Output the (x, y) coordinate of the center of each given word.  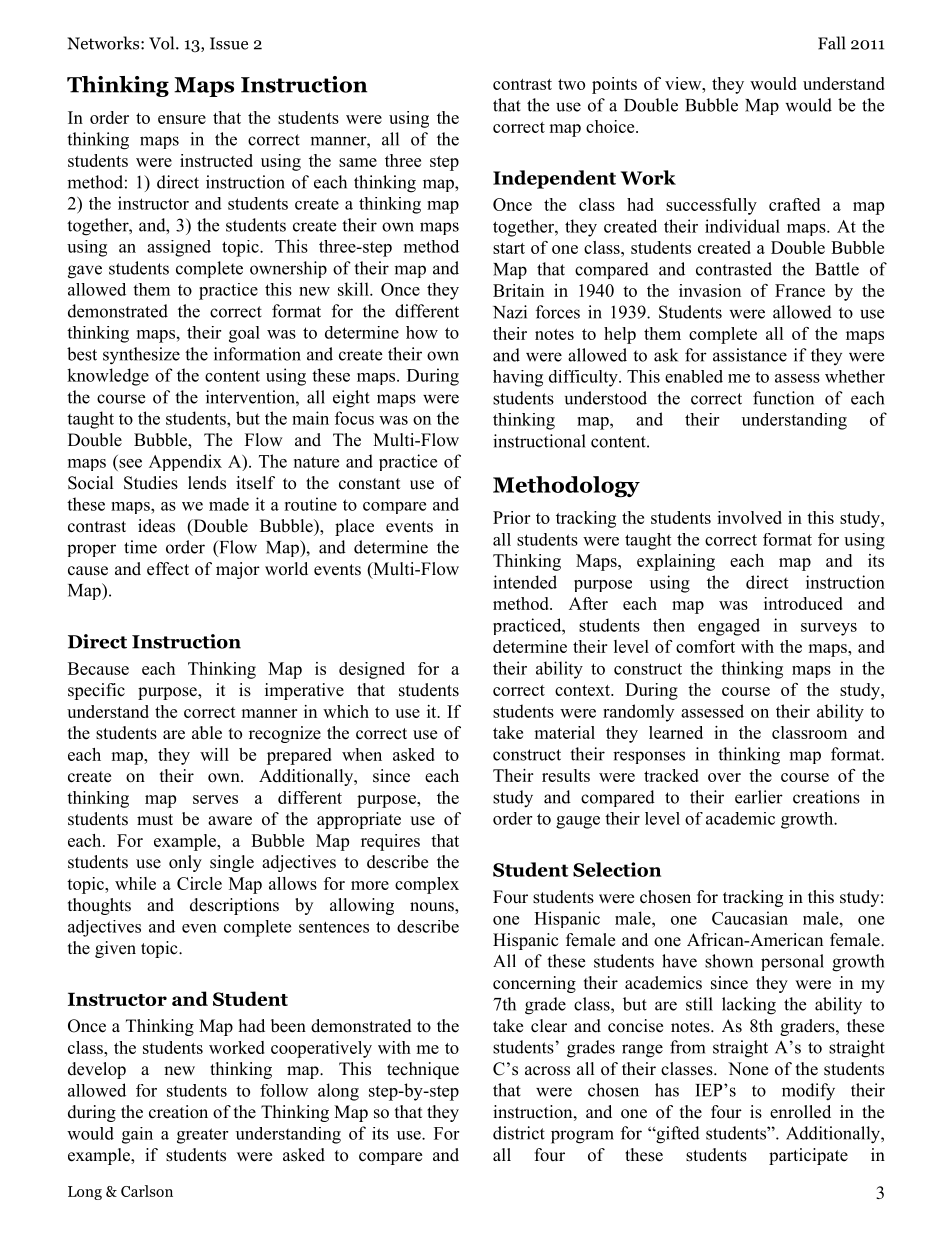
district (519, 1133)
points (614, 85)
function (783, 398)
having (518, 378)
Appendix (185, 462)
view (684, 83)
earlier (759, 797)
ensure (182, 119)
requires (390, 842)
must (155, 820)
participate (808, 1156)
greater (202, 1136)
